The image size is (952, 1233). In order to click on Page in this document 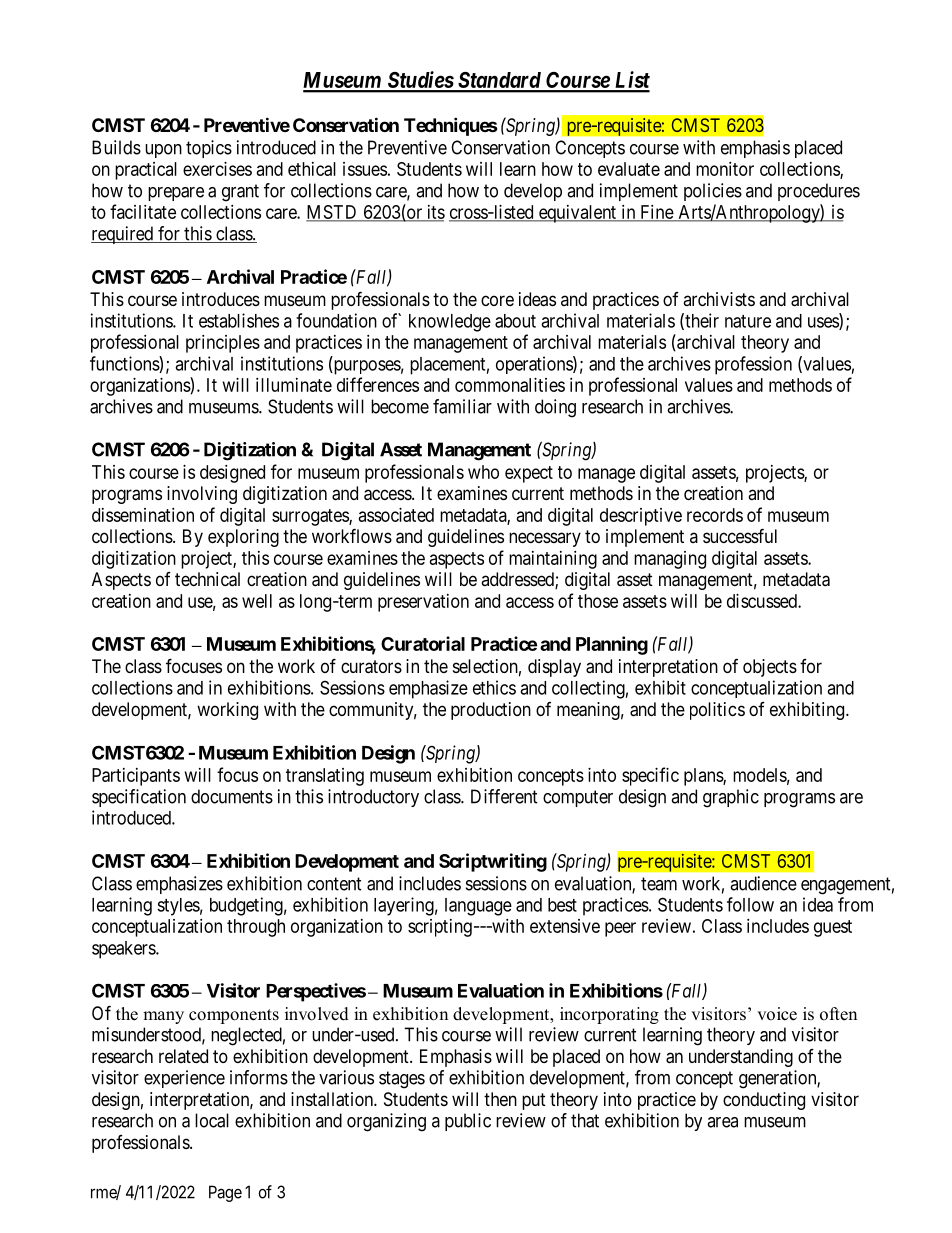, I will do `click(225, 1193)`.
